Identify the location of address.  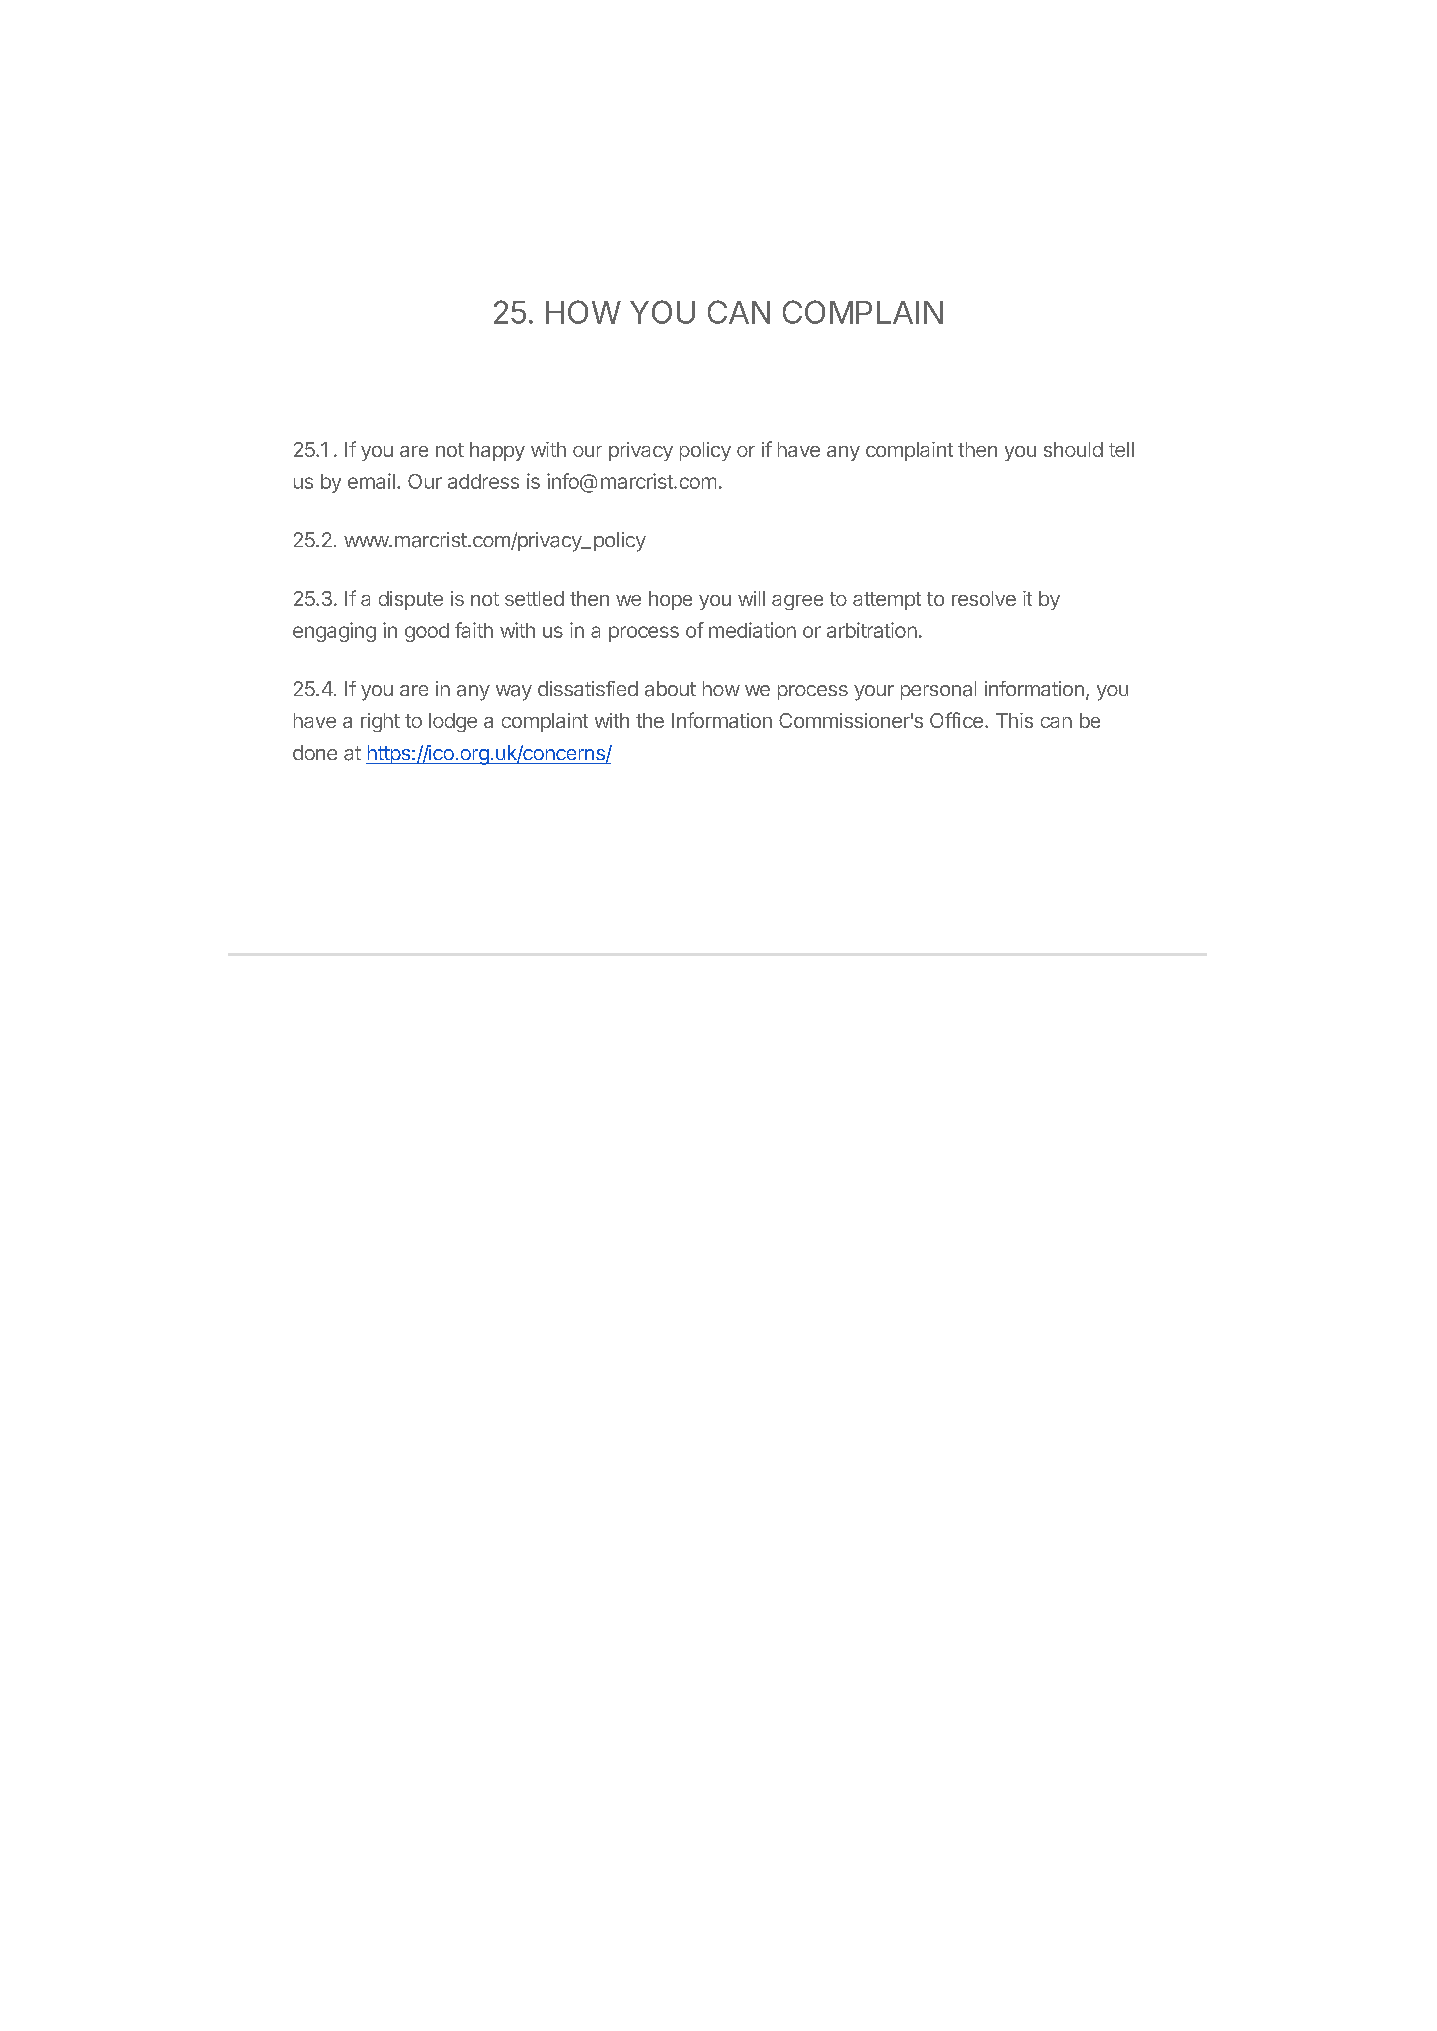
(483, 481).
